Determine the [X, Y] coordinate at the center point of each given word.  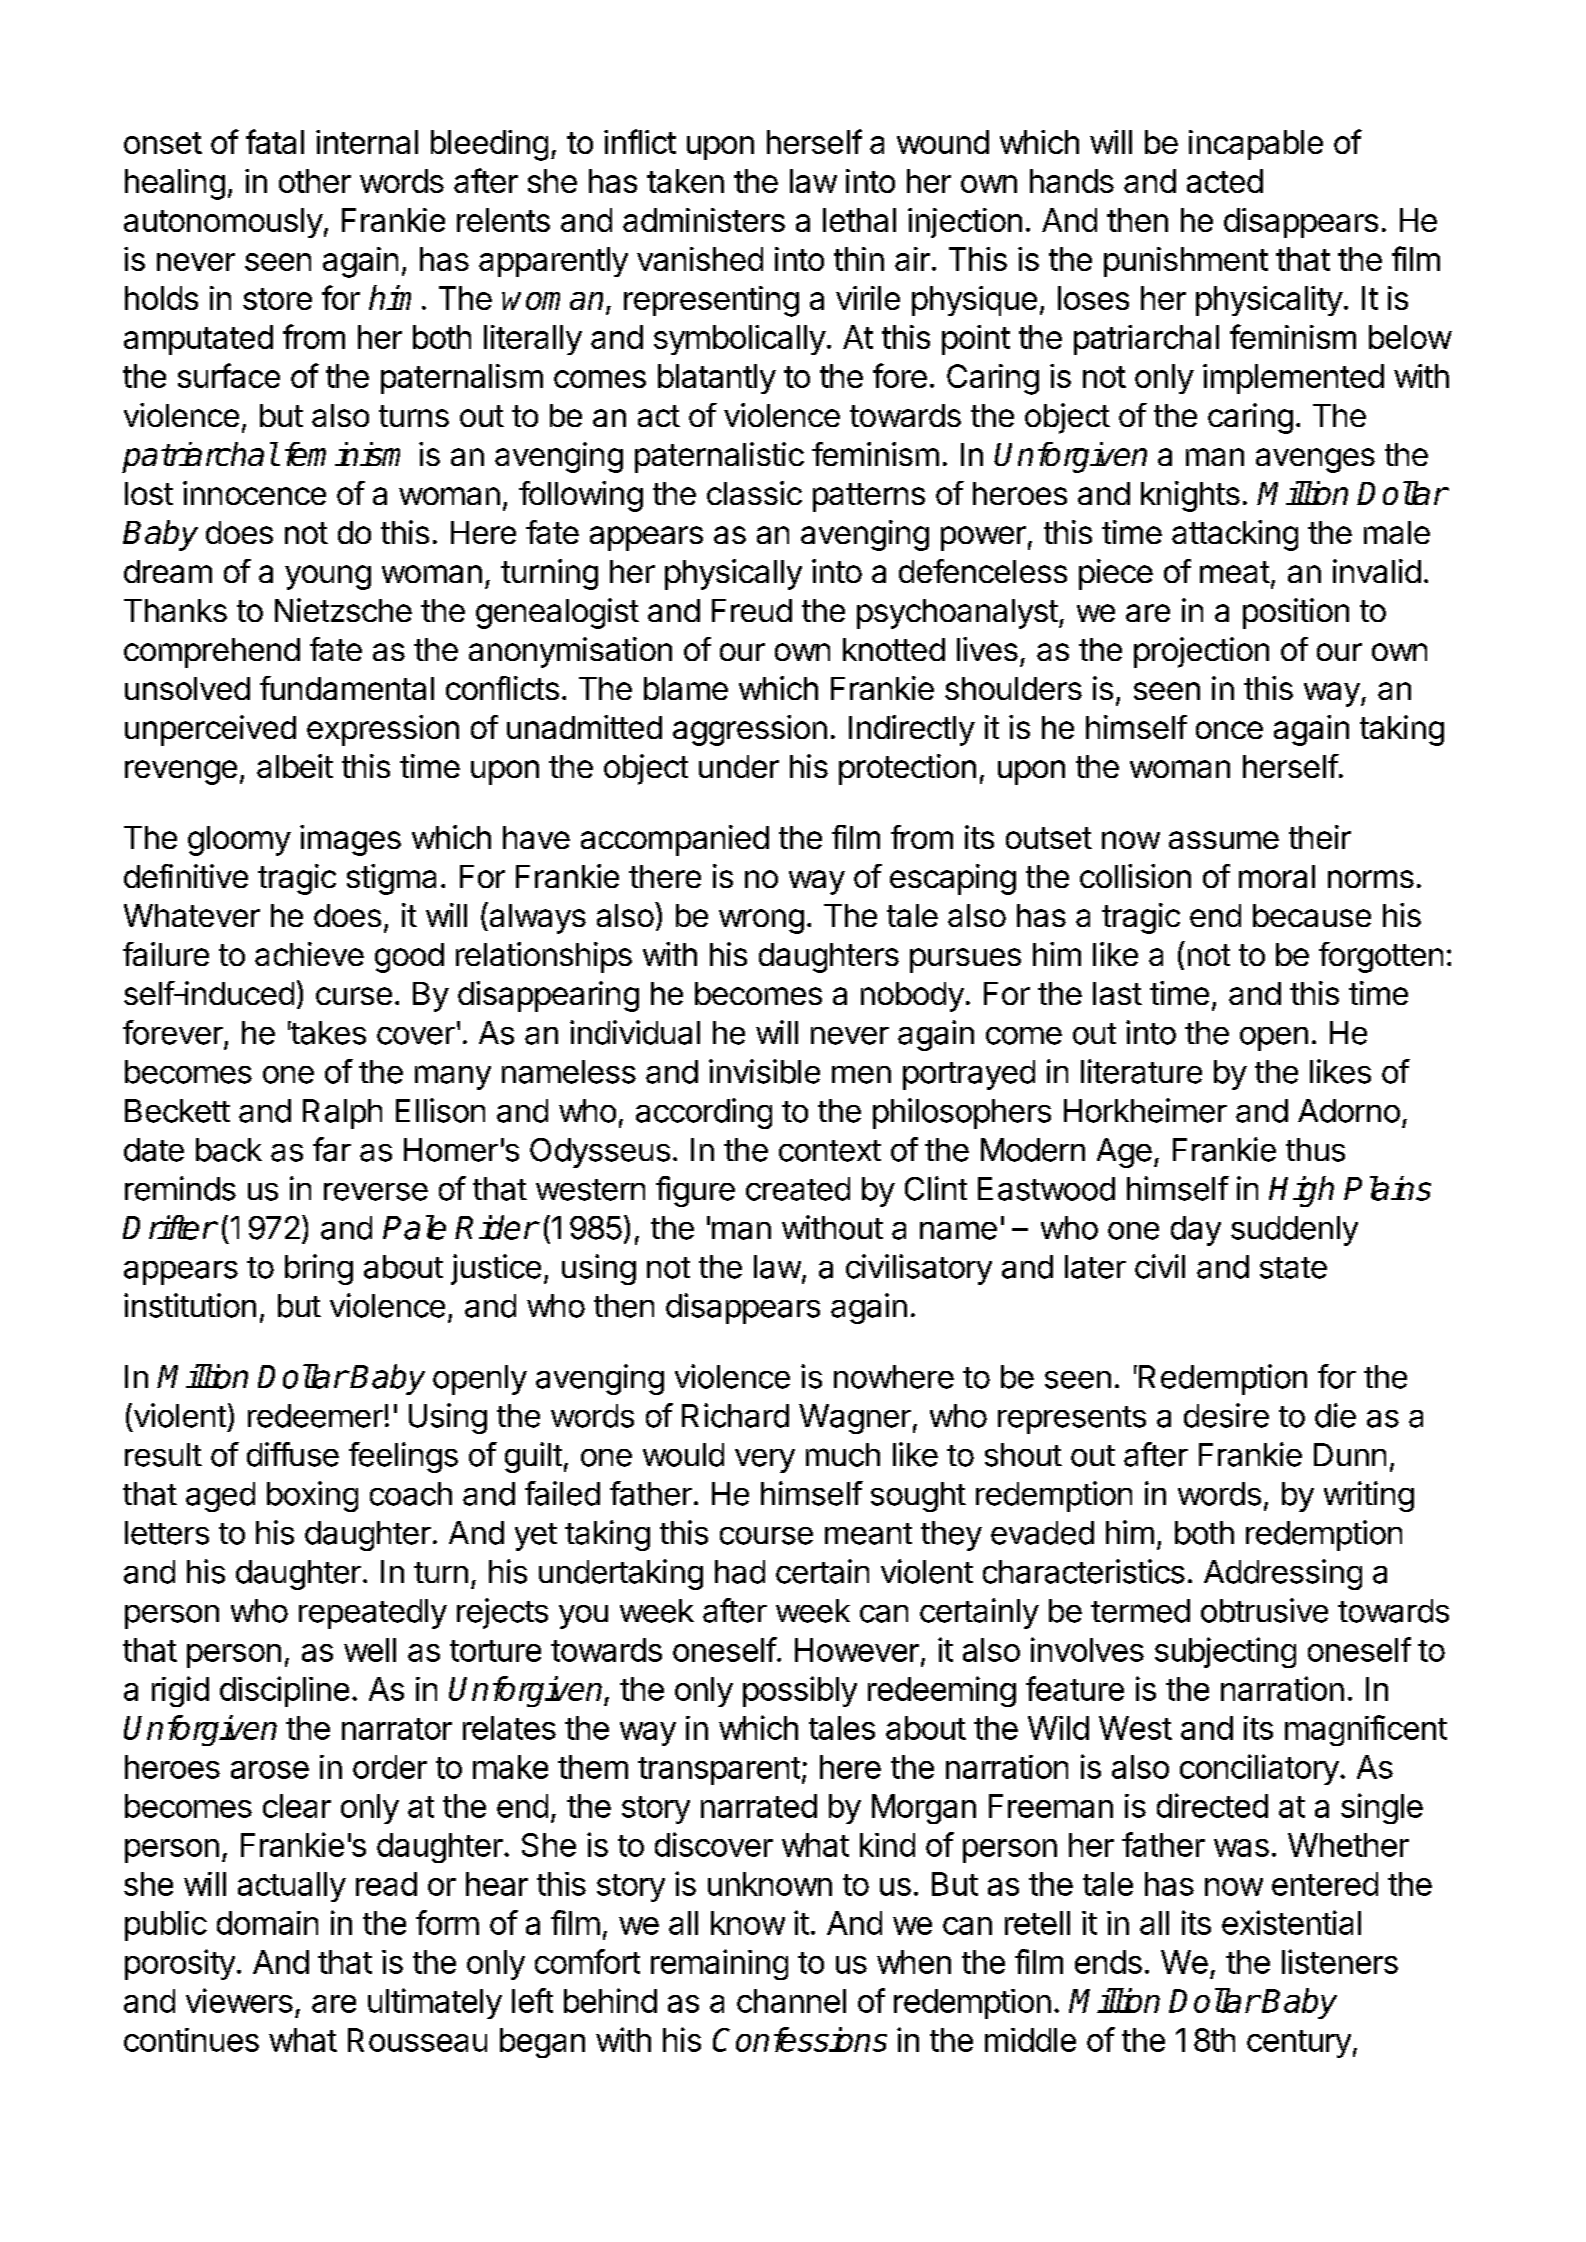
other [315, 181]
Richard [735, 1415]
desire [1226, 1415]
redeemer [315, 1416]
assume [1224, 840]
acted [1225, 181]
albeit [295, 766]
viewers [239, 2000]
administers [704, 220]
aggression [750, 730]
